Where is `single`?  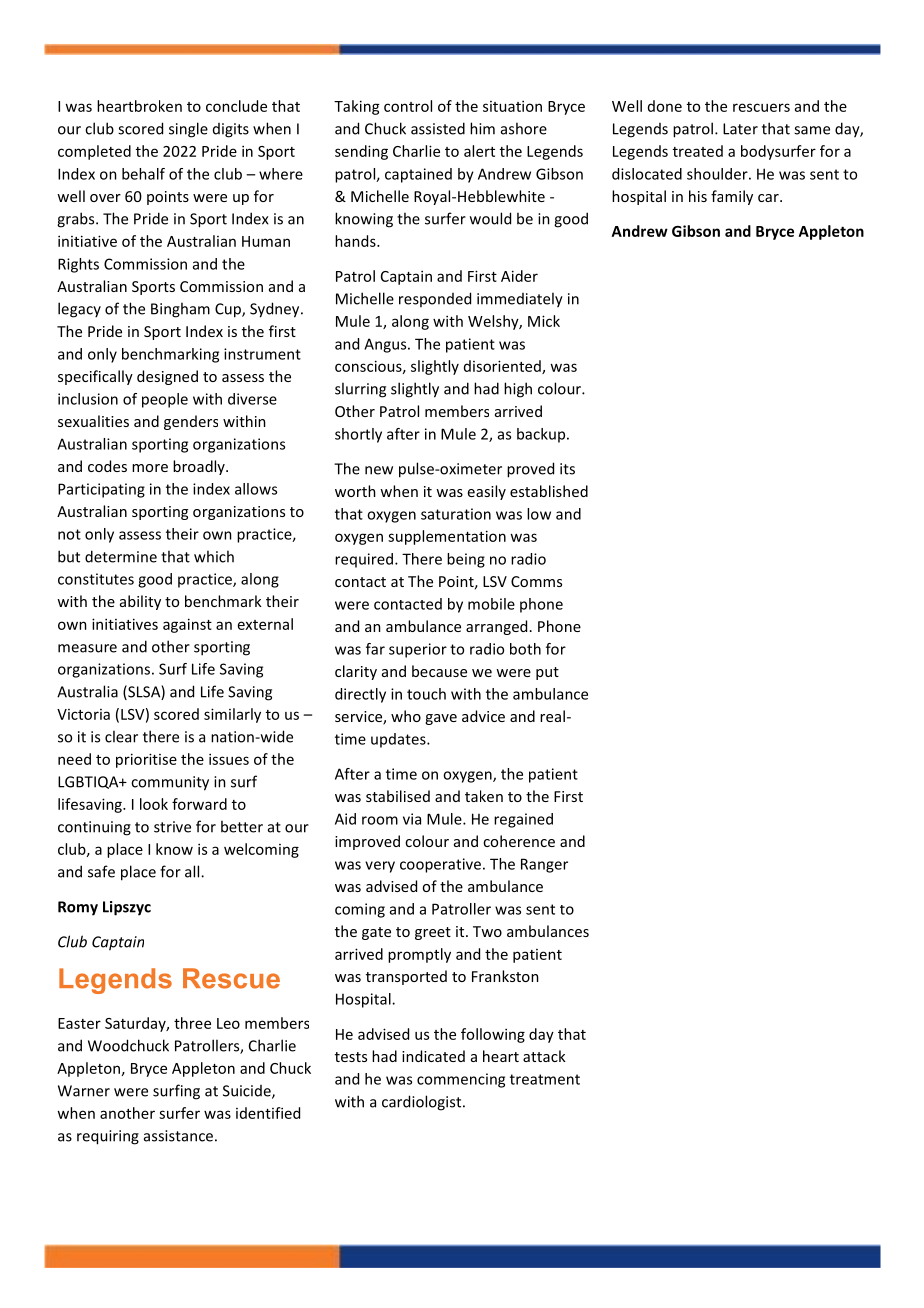
single is located at coordinates (188, 130).
